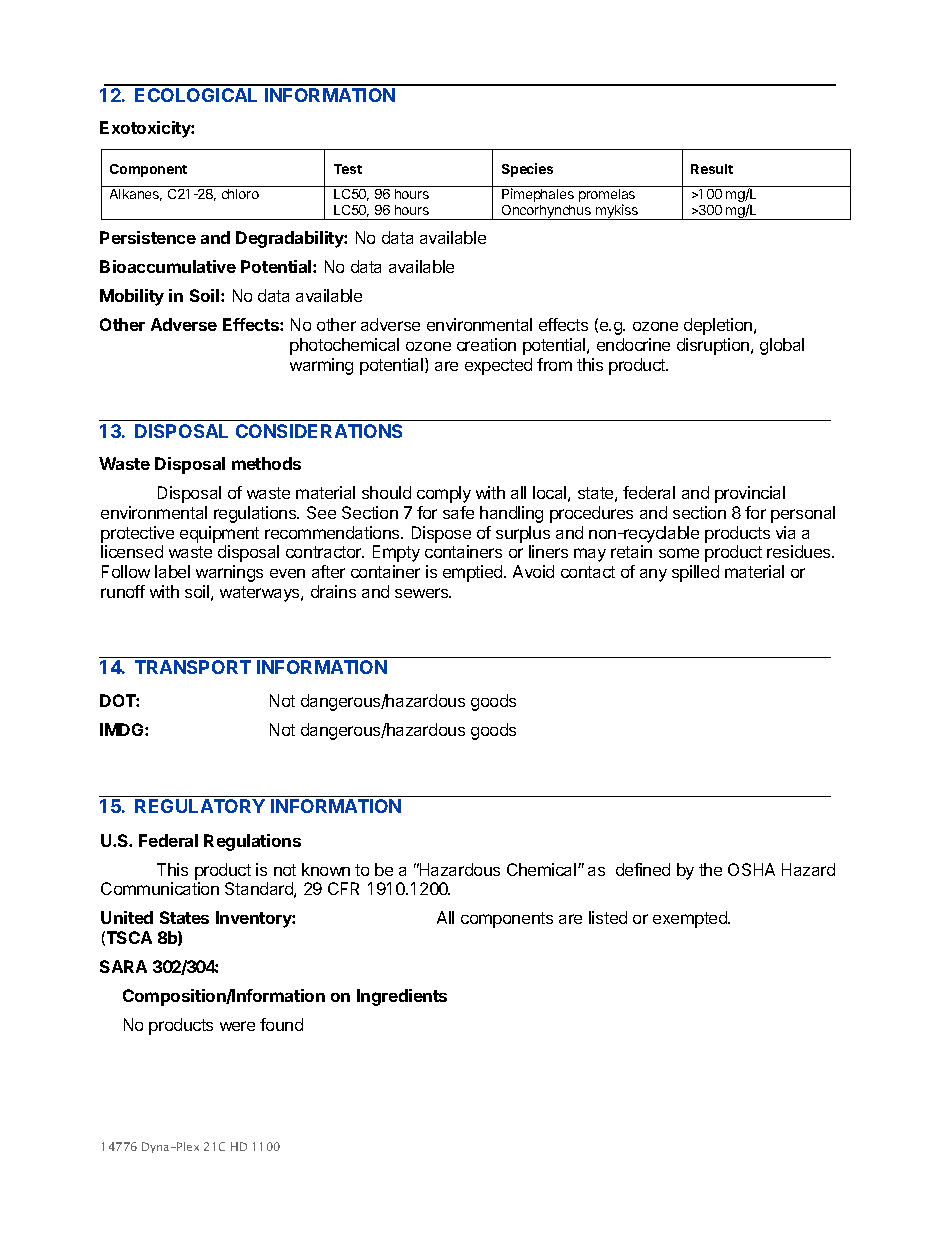 This screenshot has width=952, height=1233. I want to click on Ingredients, so click(402, 997).
